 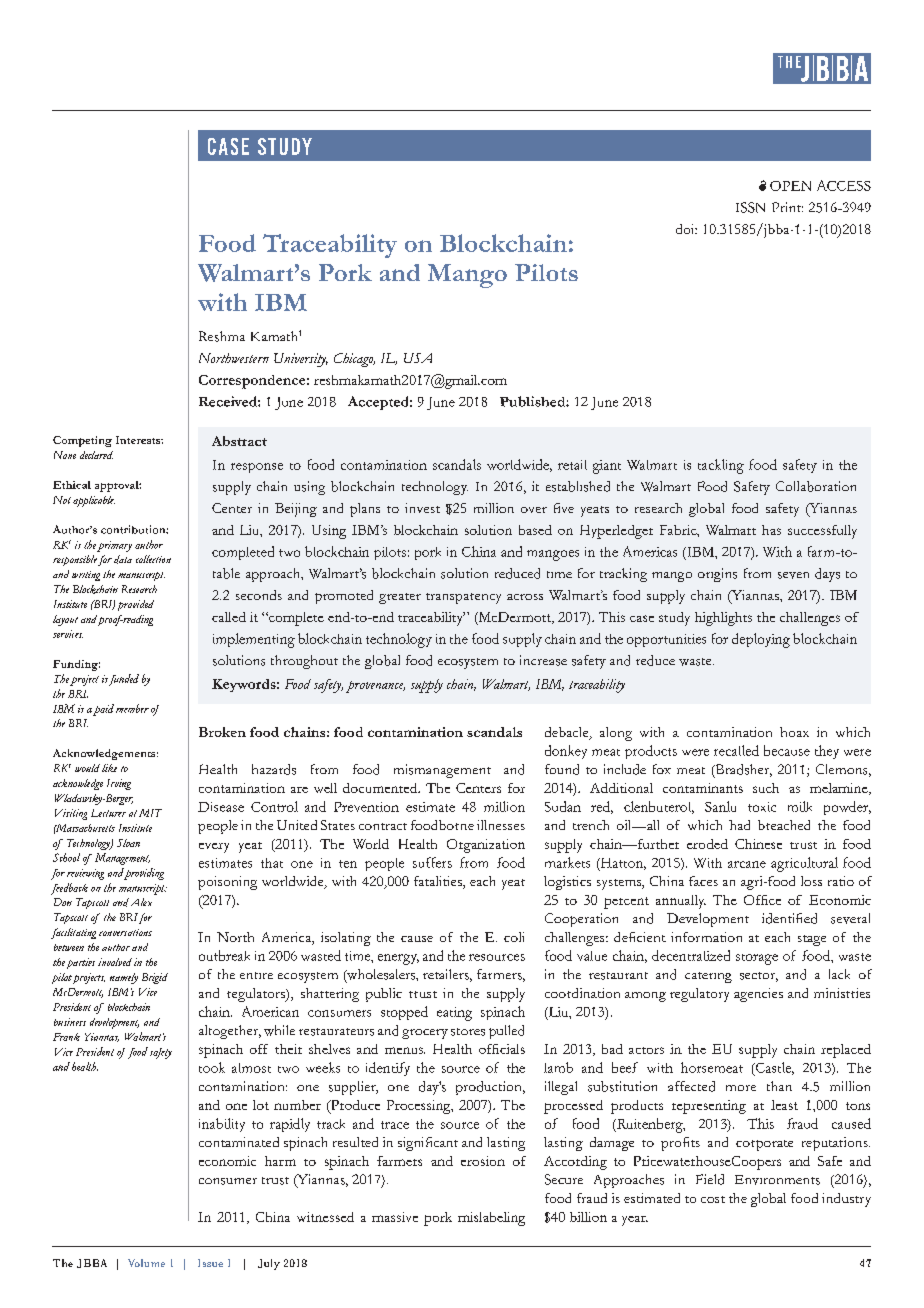 What do you see at coordinates (771, 530) in the document?
I see `has` at bounding box center [771, 530].
